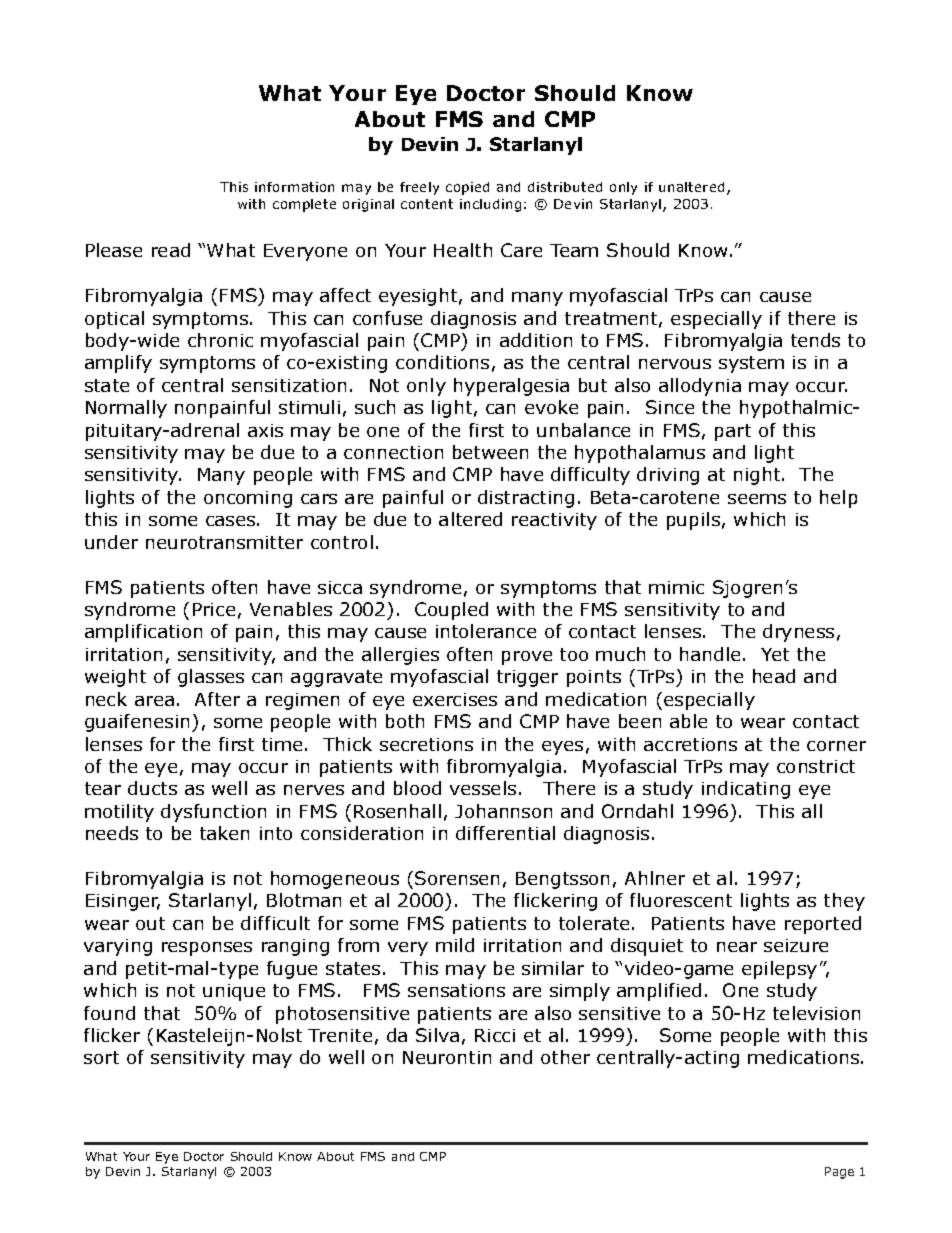  Describe the element at coordinates (101, 1057) in the document. I see `sort` at that location.
